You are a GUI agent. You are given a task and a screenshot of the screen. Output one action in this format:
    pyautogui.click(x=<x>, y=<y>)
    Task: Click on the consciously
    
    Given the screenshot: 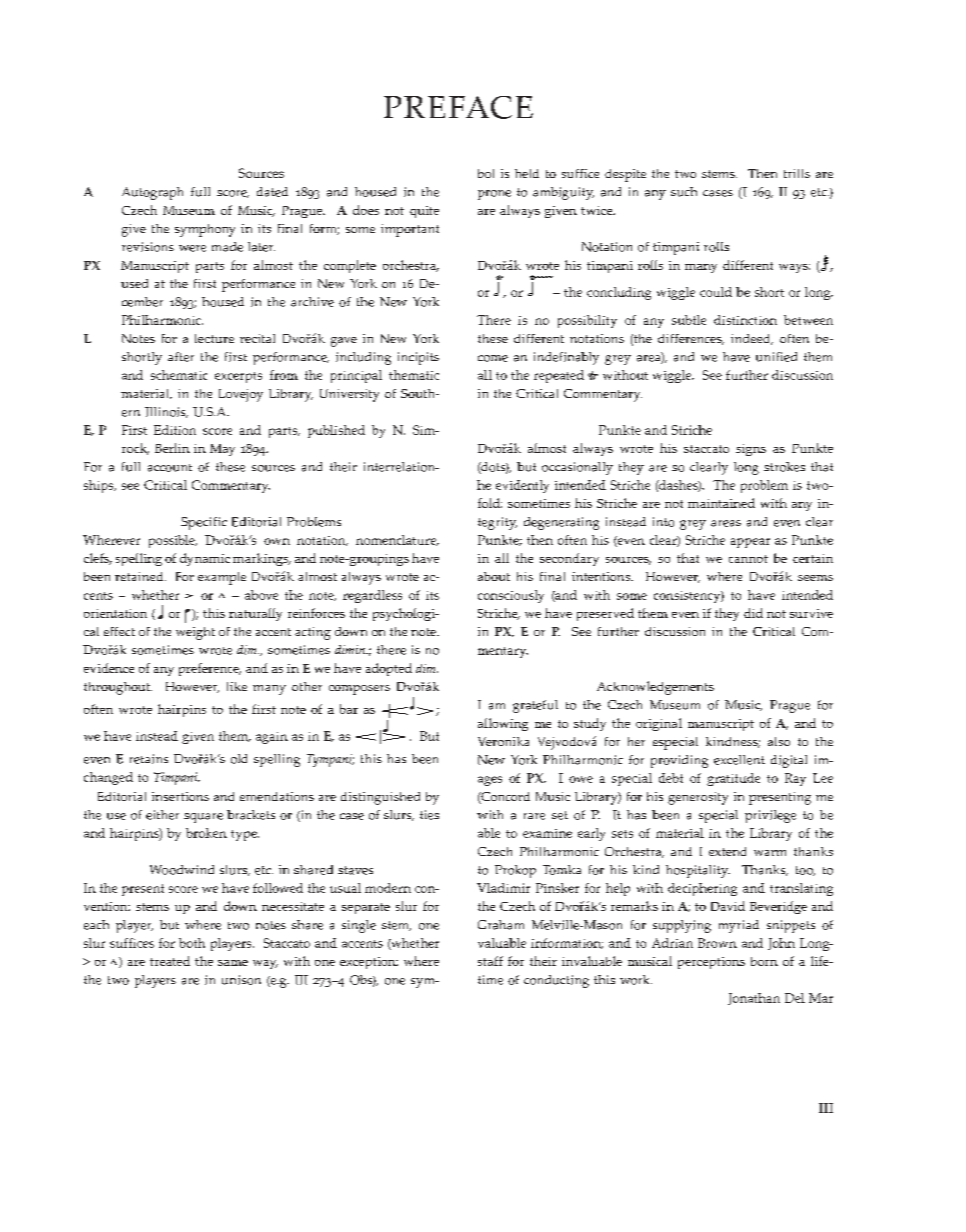 What is the action you would take?
    pyautogui.click(x=511, y=596)
